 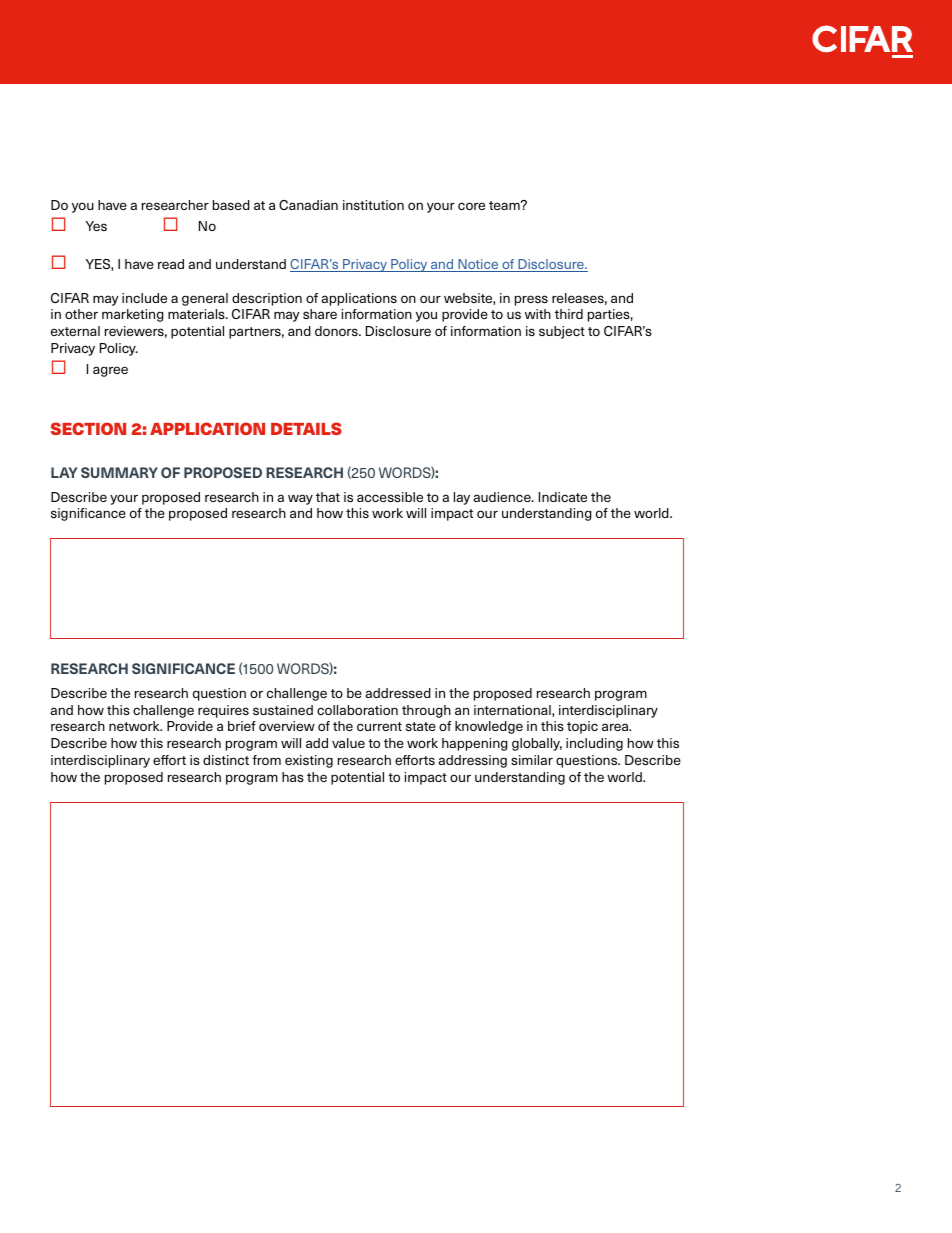 What do you see at coordinates (308, 205) in the screenshot?
I see `Canadian` at bounding box center [308, 205].
